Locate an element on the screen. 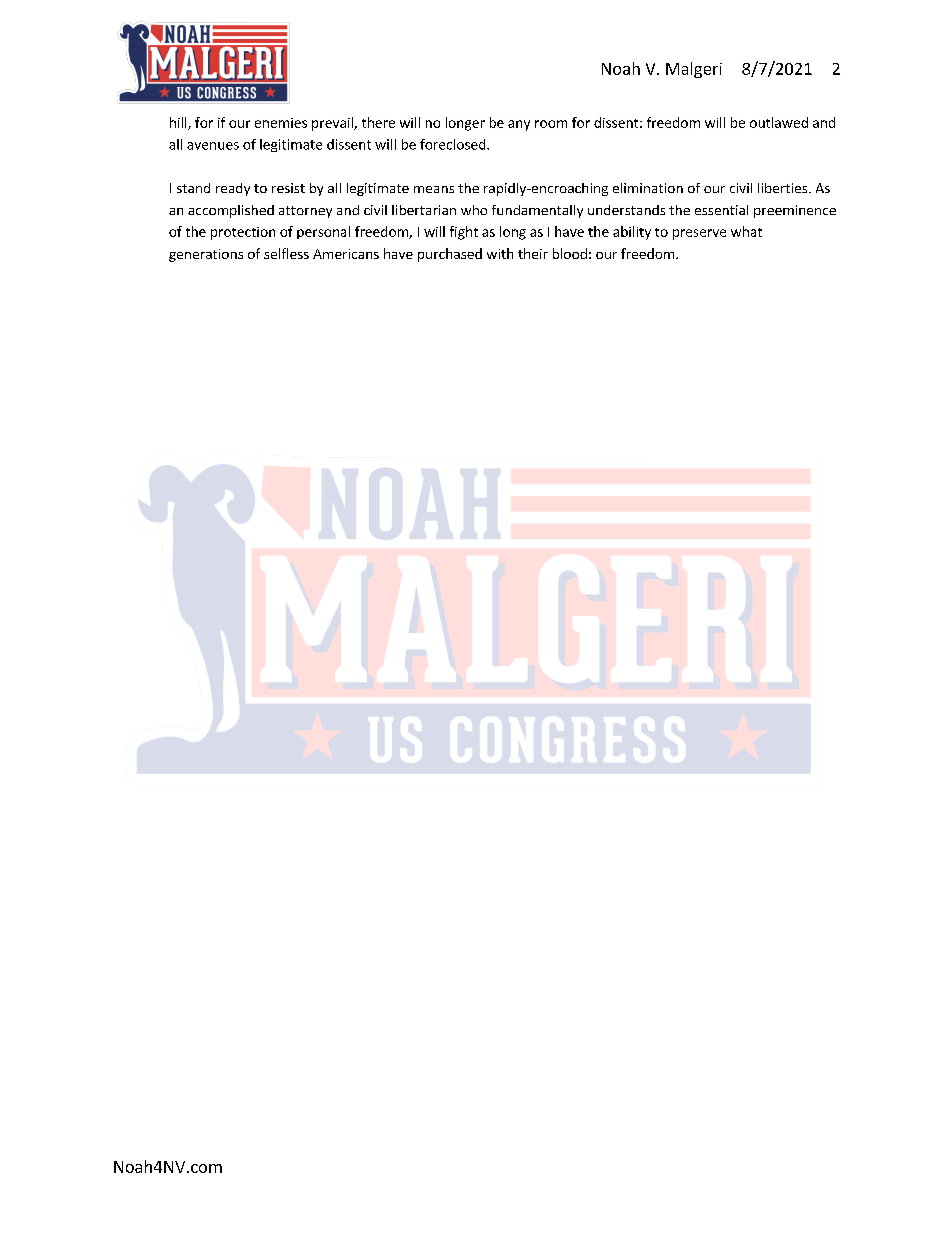  with is located at coordinates (500, 253).
